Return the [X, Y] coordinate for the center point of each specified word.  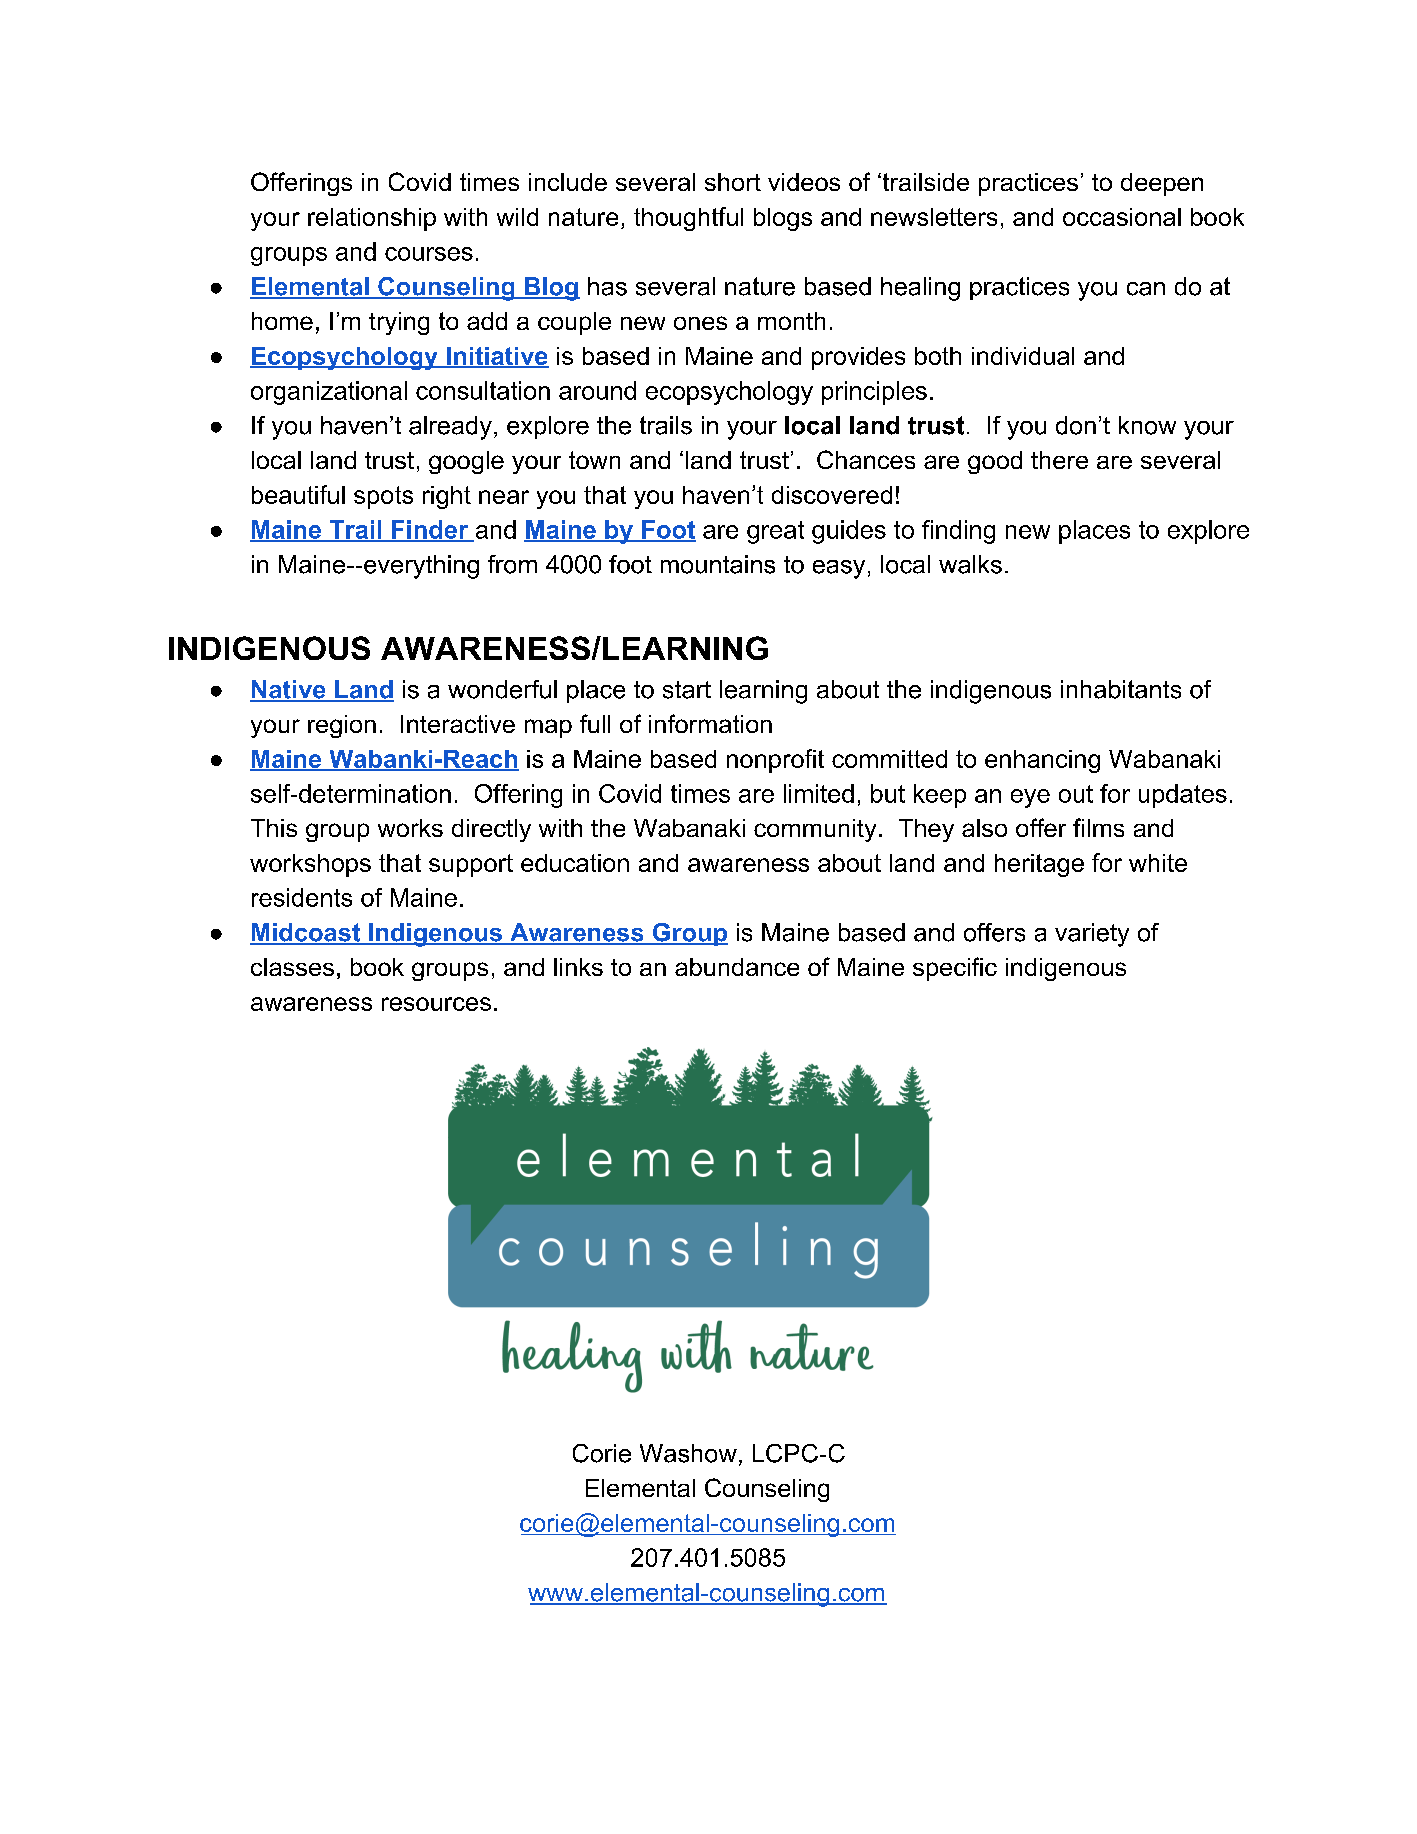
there [1059, 460]
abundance [737, 967]
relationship [372, 219]
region [342, 726]
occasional [1122, 217]
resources [436, 1004]
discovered [832, 495]
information [710, 723]
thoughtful [688, 219]
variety [1092, 935]
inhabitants [1121, 689]
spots [383, 497]
